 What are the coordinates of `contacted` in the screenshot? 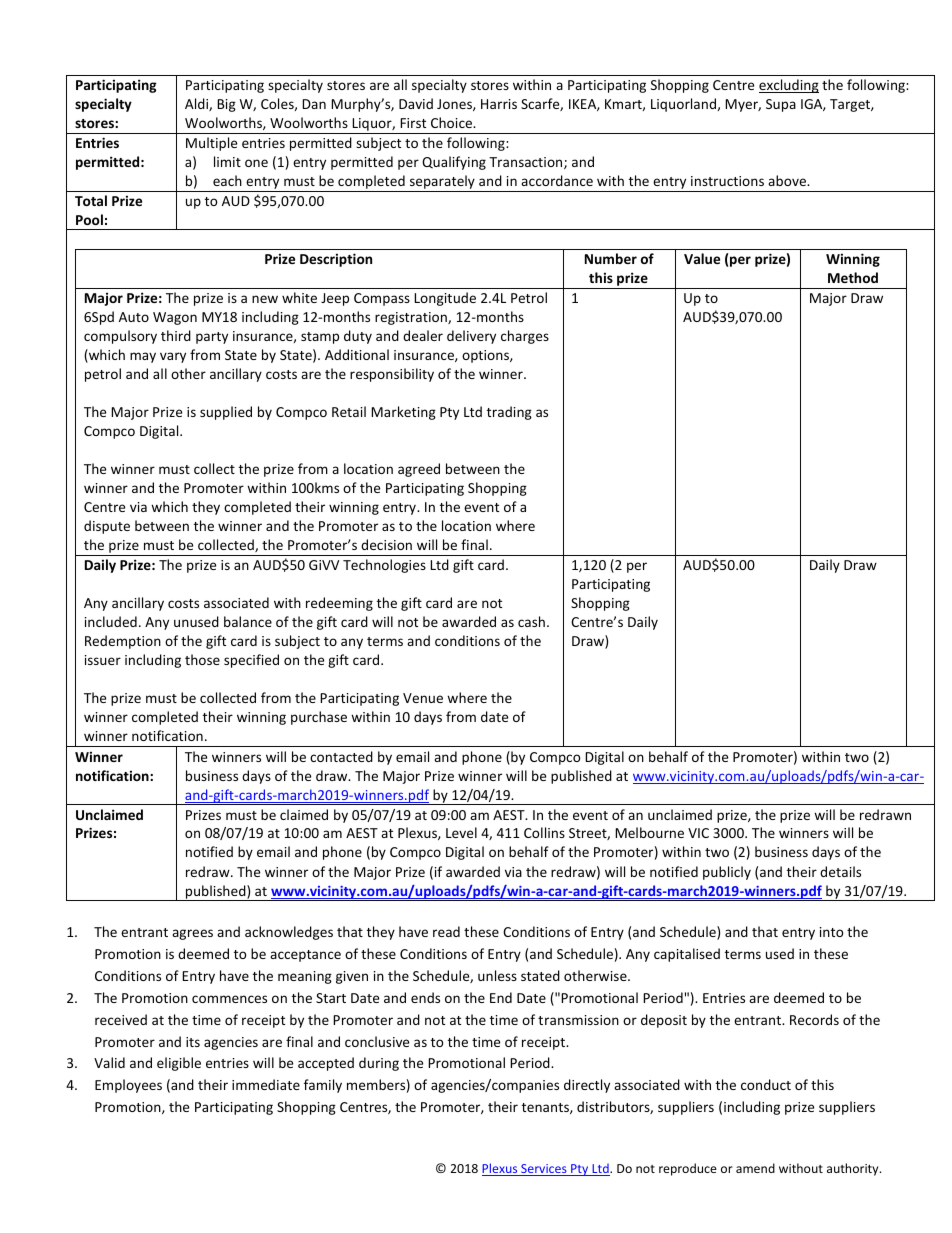 It's located at (341, 756).
